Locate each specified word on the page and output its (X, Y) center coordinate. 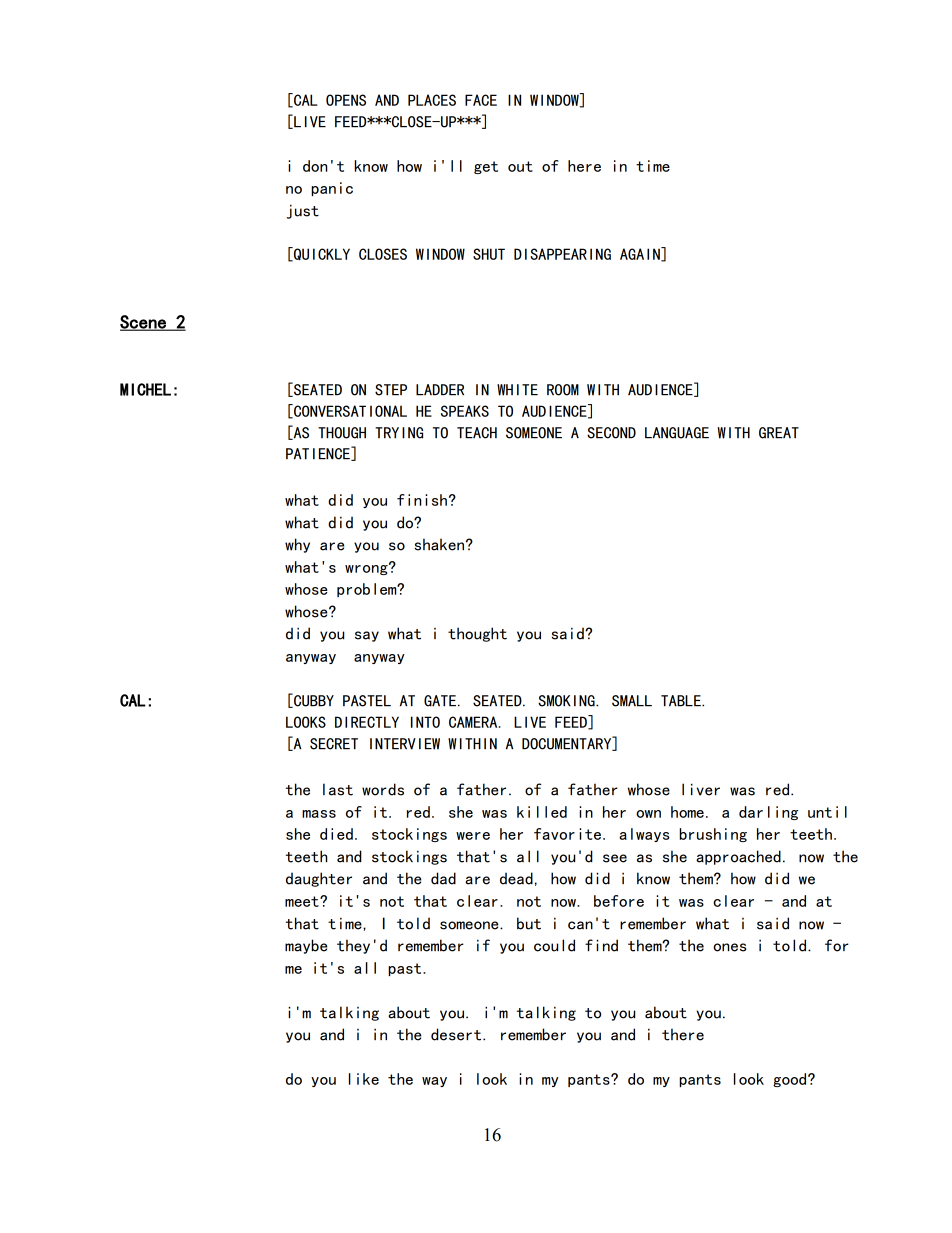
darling (768, 813)
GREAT (779, 433)
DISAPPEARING (562, 254)
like (364, 1079)
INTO (425, 722)
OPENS (346, 100)
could (554, 945)
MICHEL (145, 389)
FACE (481, 100)
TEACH (477, 433)
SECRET (334, 744)
